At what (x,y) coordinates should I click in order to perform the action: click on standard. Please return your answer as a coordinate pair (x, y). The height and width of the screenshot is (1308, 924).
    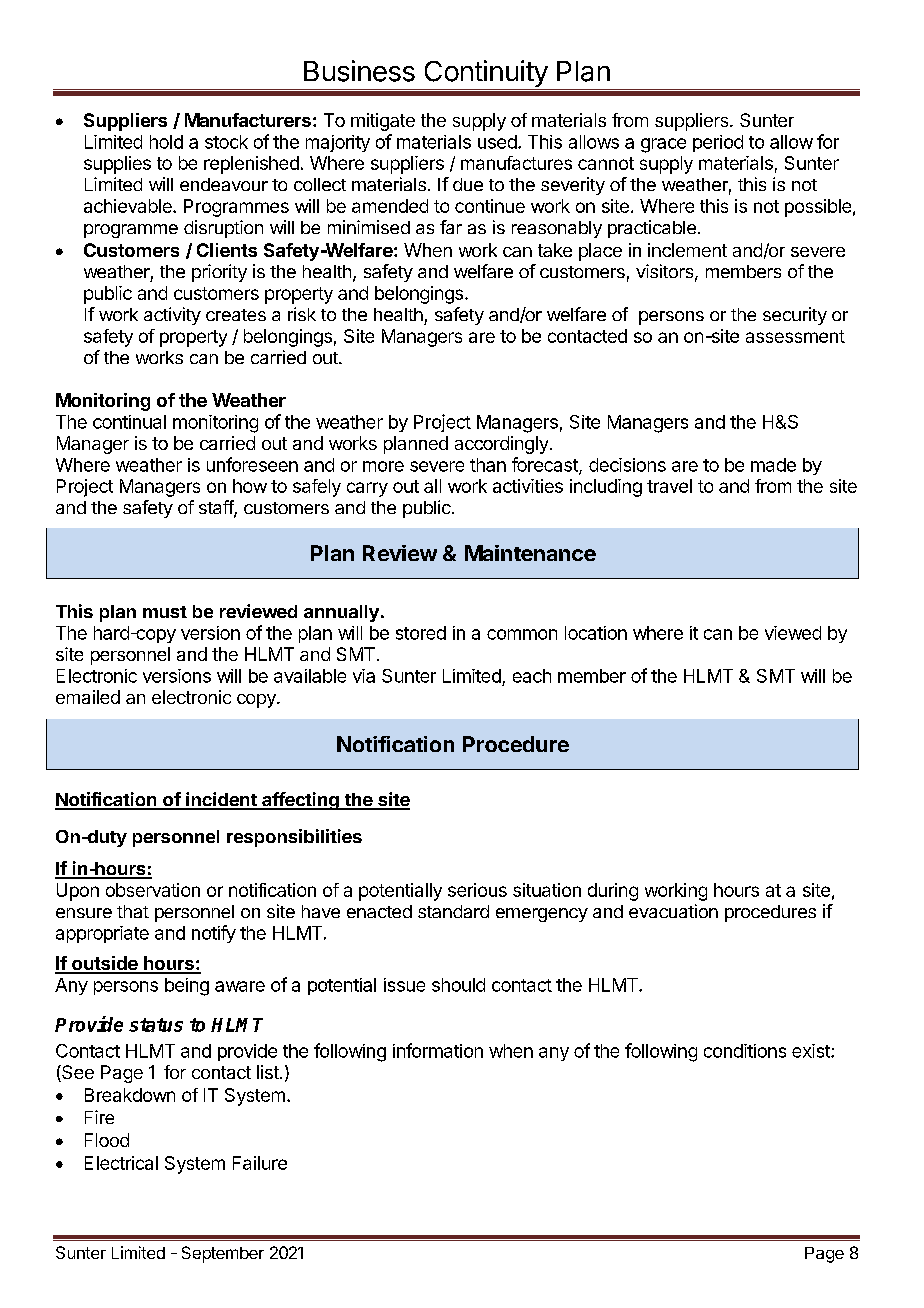
    Looking at the image, I should click on (453, 911).
